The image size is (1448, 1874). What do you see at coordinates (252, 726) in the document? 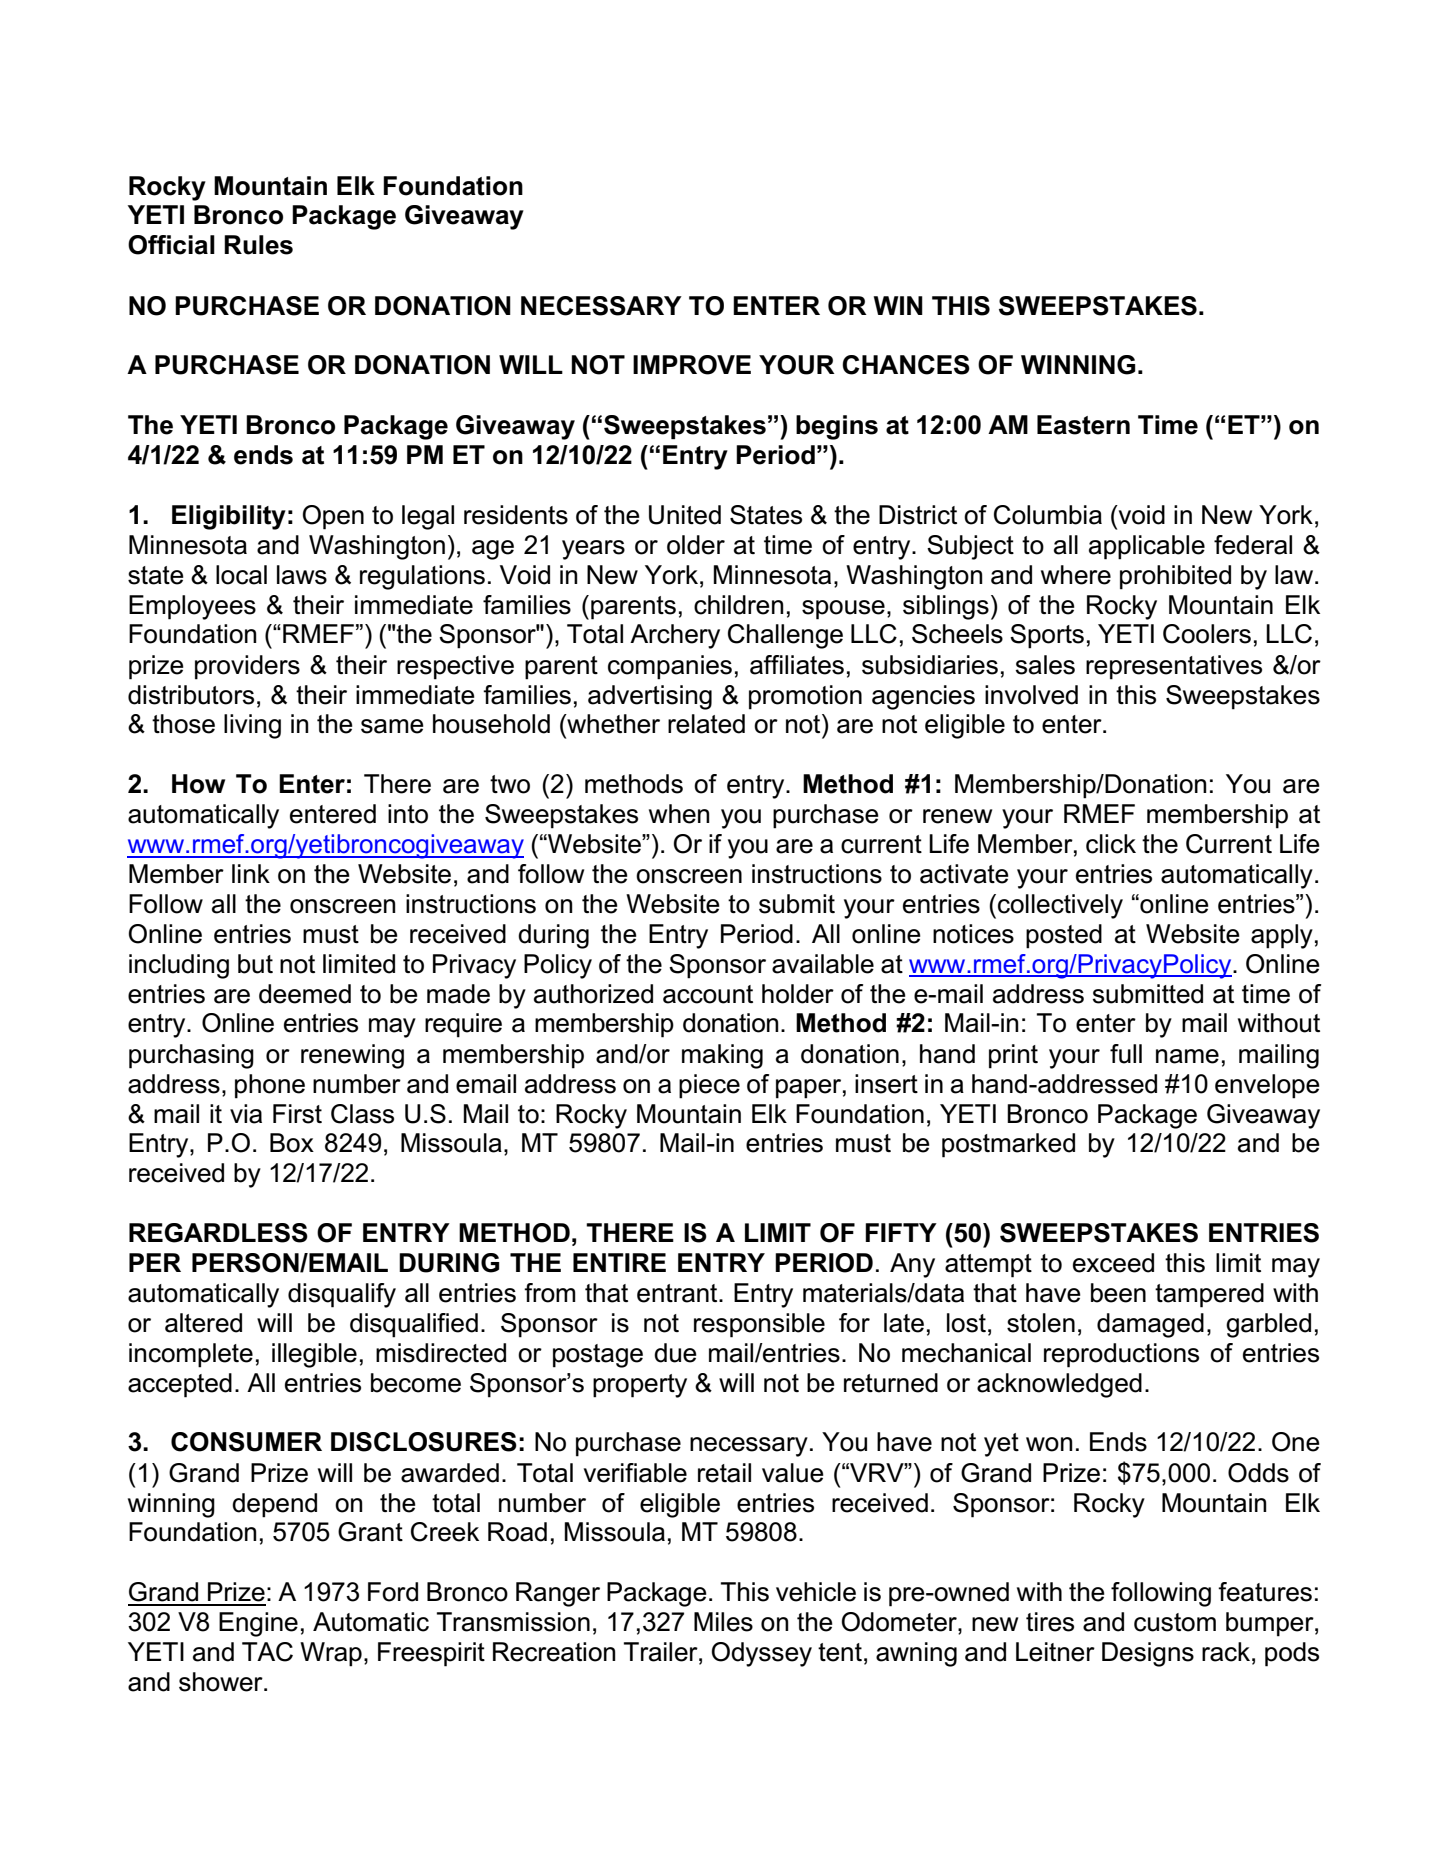
I see `living` at bounding box center [252, 726].
